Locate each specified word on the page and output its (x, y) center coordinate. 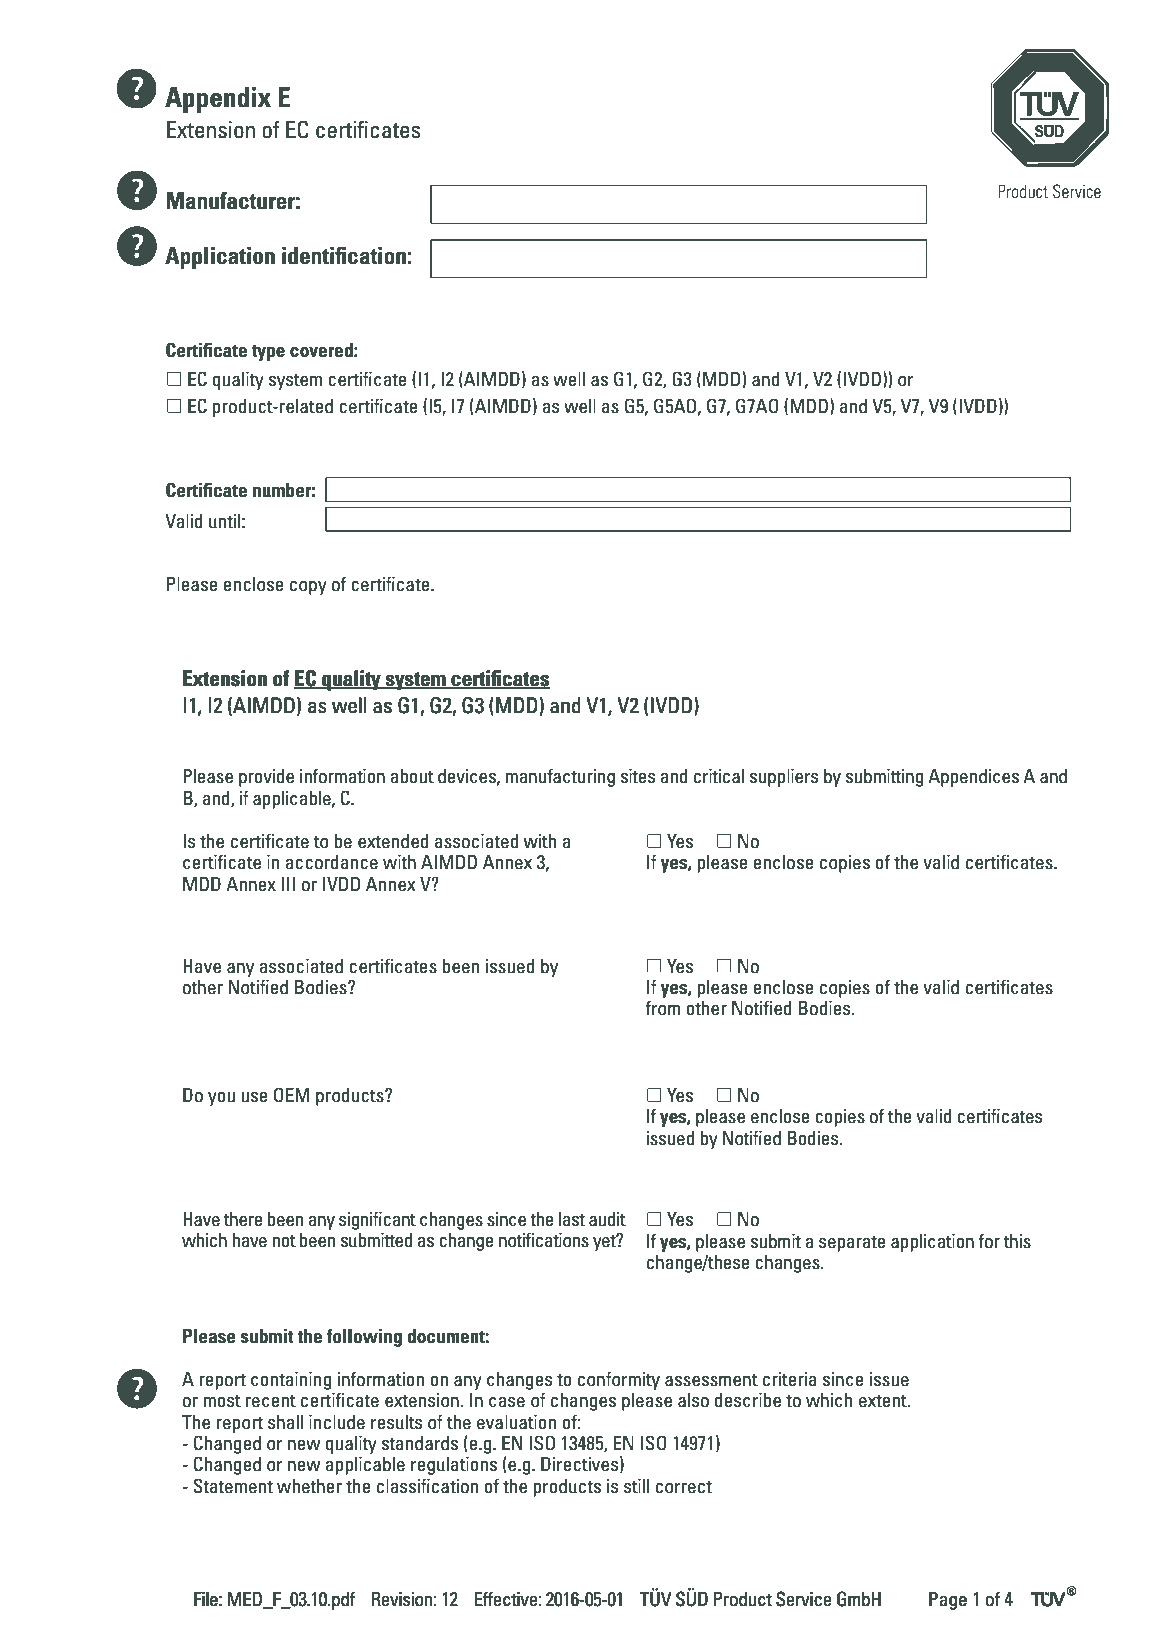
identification (344, 256)
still (636, 1486)
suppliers (784, 778)
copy (308, 588)
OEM (291, 1095)
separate (852, 1244)
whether (309, 1486)
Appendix (218, 100)
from (662, 1008)
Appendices (973, 778)
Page (948, 1601)
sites (638, 776)
